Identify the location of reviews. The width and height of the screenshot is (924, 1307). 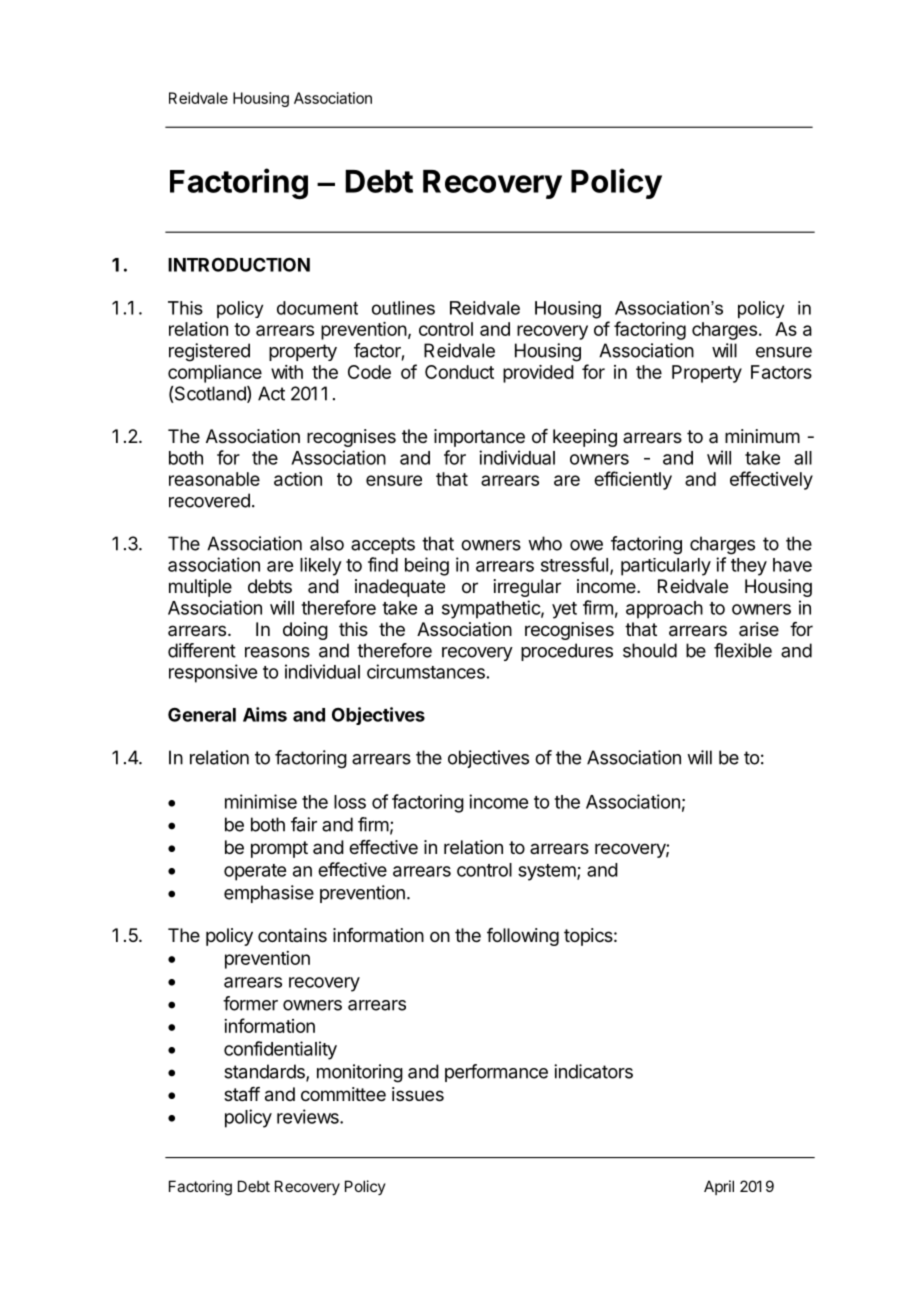
(309, 1116).
